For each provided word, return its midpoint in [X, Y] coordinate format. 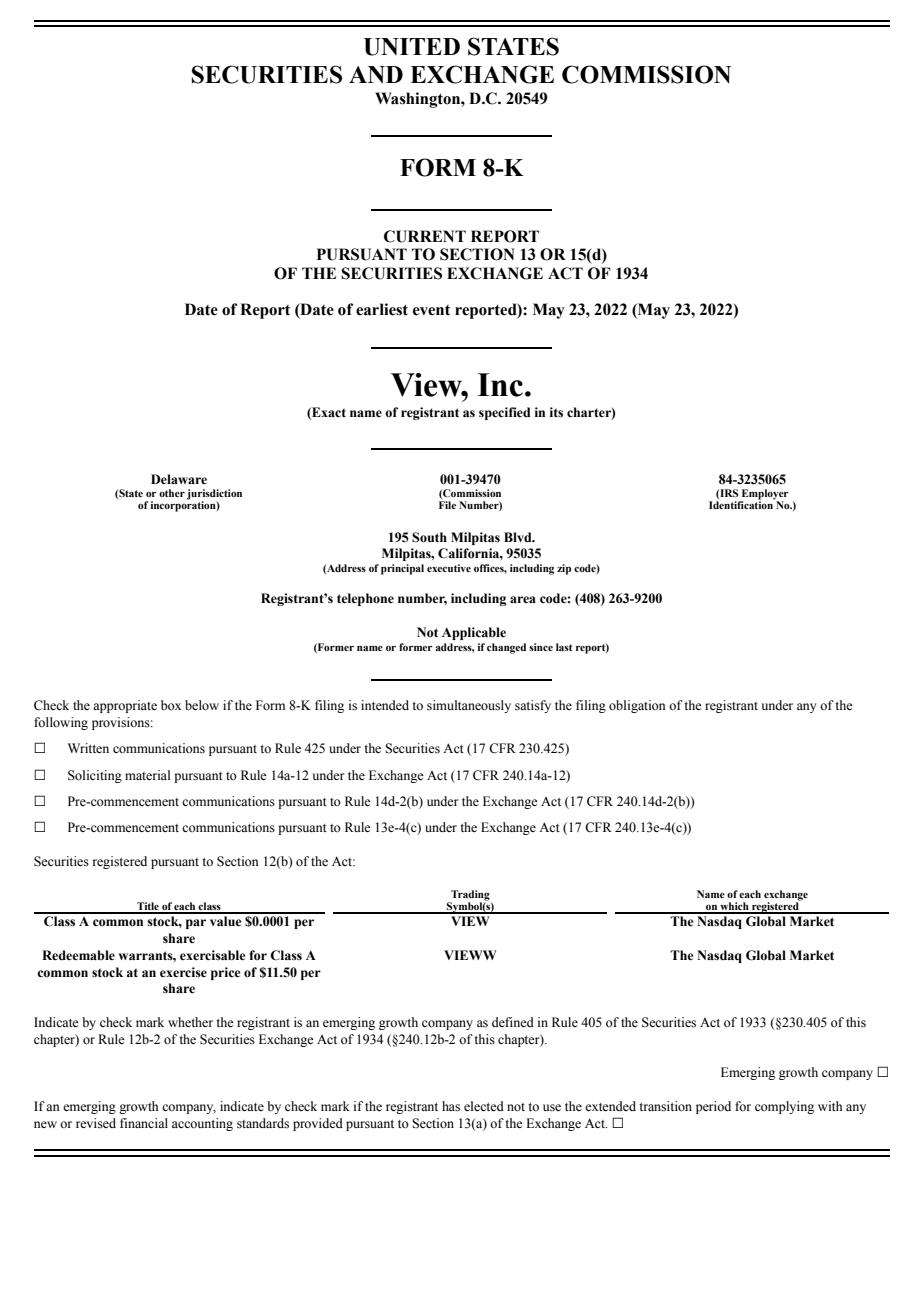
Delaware [179, 479]
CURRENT [425, 236]
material [147, 775]
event [431, 310]
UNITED [412, 47]
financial [144, 1123]
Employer [764, 495]
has [451, 1106]
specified [504, 413]
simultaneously [469, 706]
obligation [637, 706]
